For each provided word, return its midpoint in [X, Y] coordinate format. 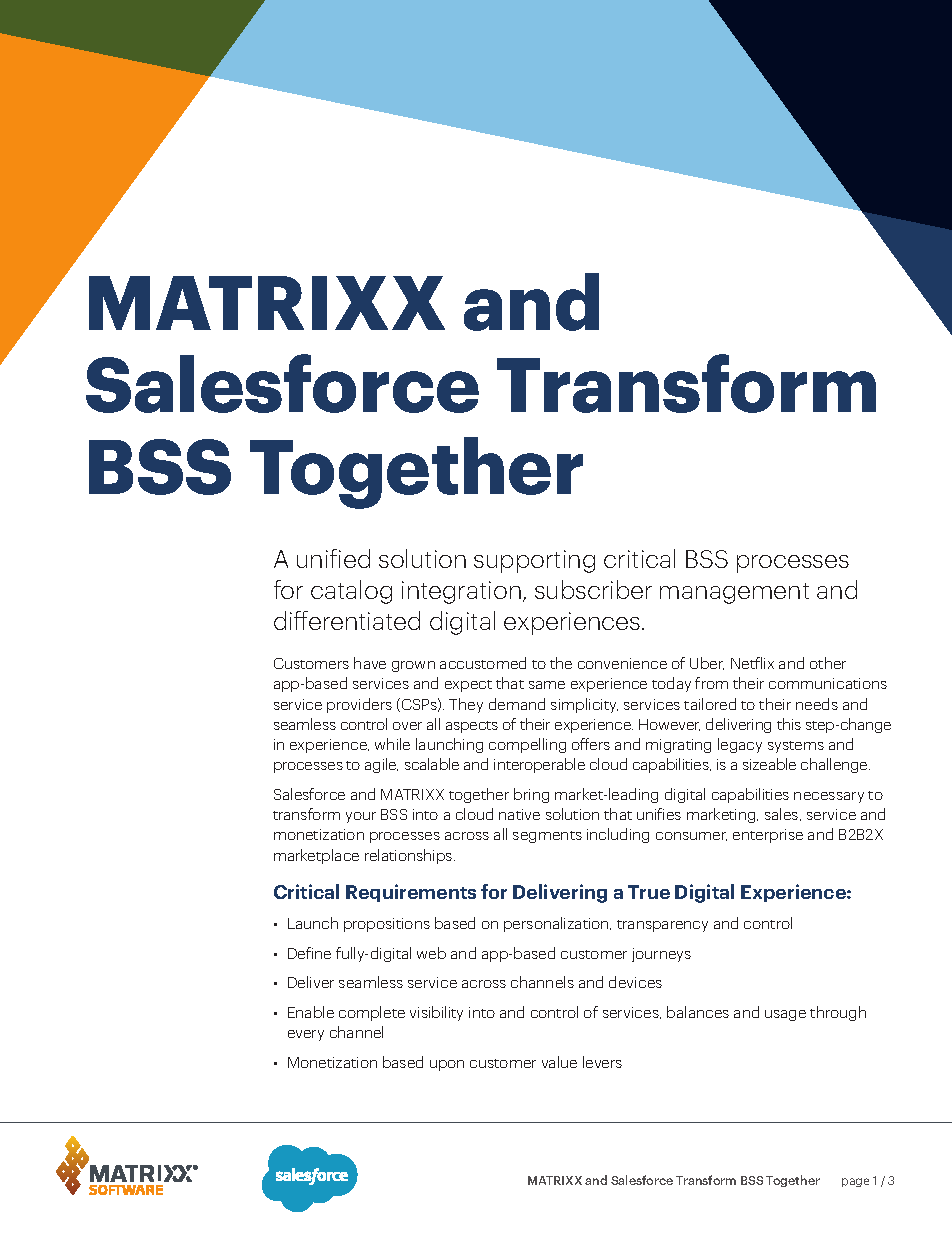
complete [372, 1013]
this [789, 724]
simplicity [584, 705]
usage [785, 1015]
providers [359, 705]
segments [547, 837]
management [734, 593]
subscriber [593, 589]
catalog [351, 592]
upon [447, 1065]
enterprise [768, 836]
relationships [410, 856]
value [559, 1062]
